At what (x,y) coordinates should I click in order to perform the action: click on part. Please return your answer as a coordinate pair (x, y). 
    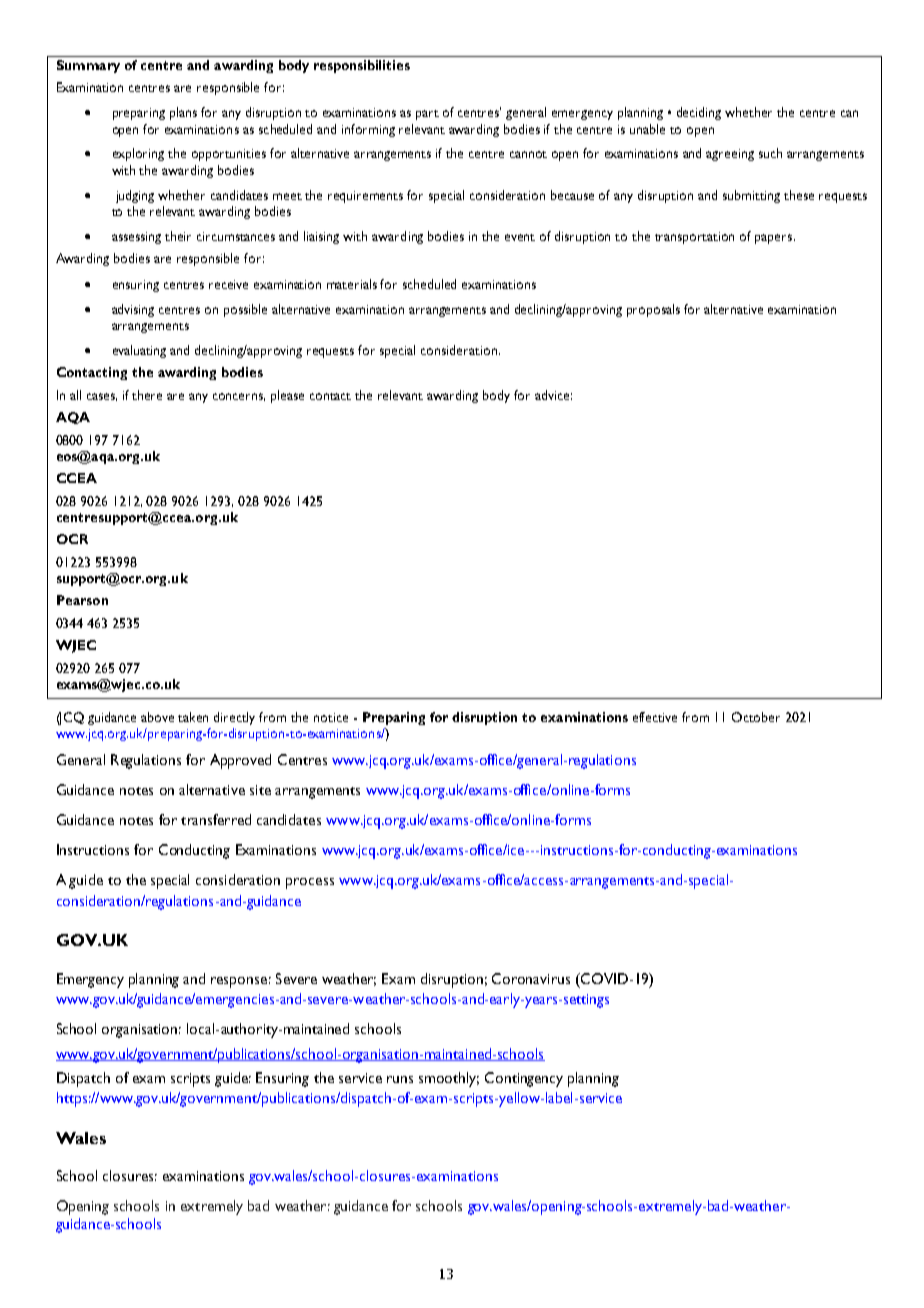
    Looking at the image, I should click on (427, 115).
